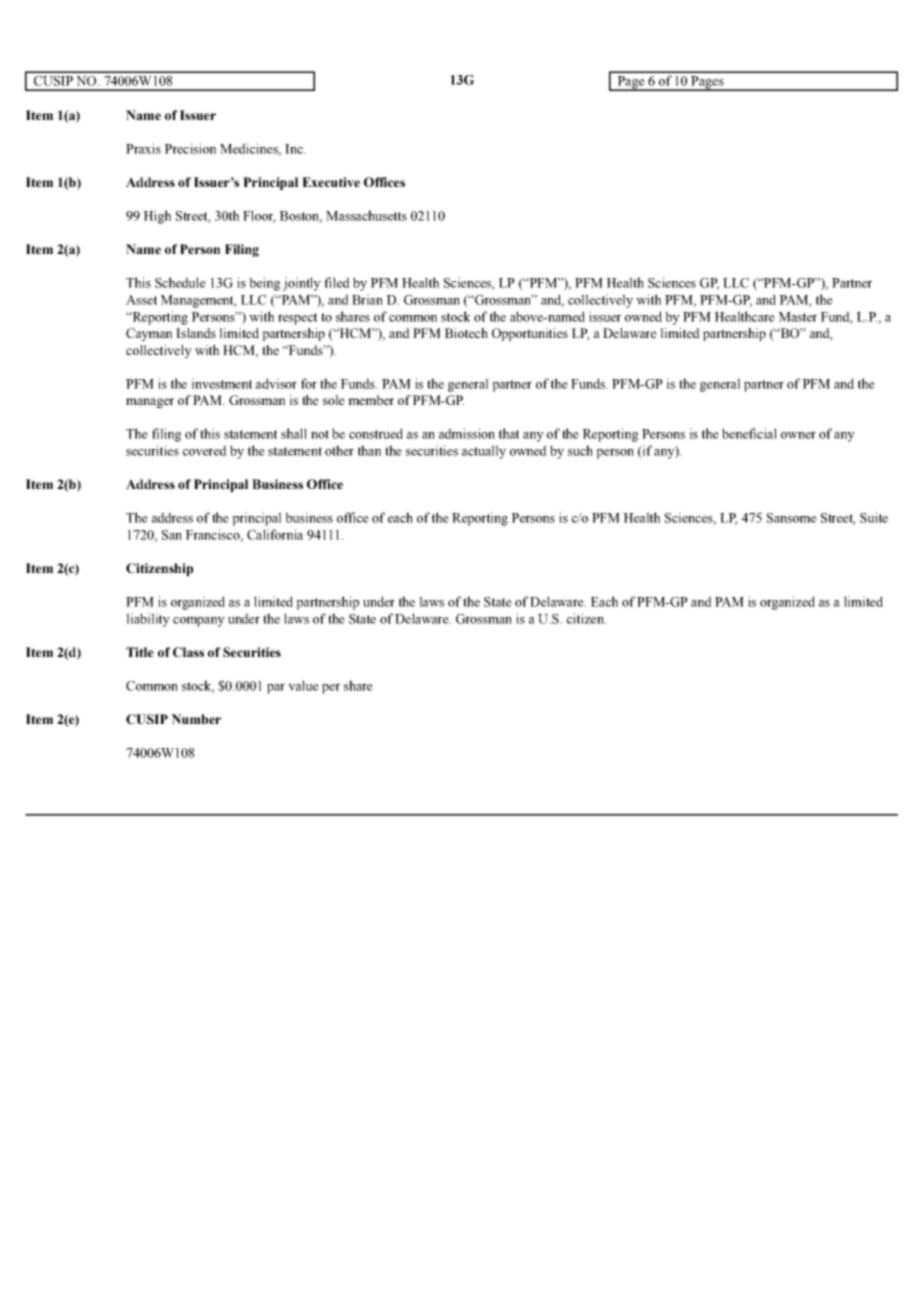 This image has width=924, height=1308. Describe the element at coordinates (484, 452) in the image. I see `actually` at that location.
